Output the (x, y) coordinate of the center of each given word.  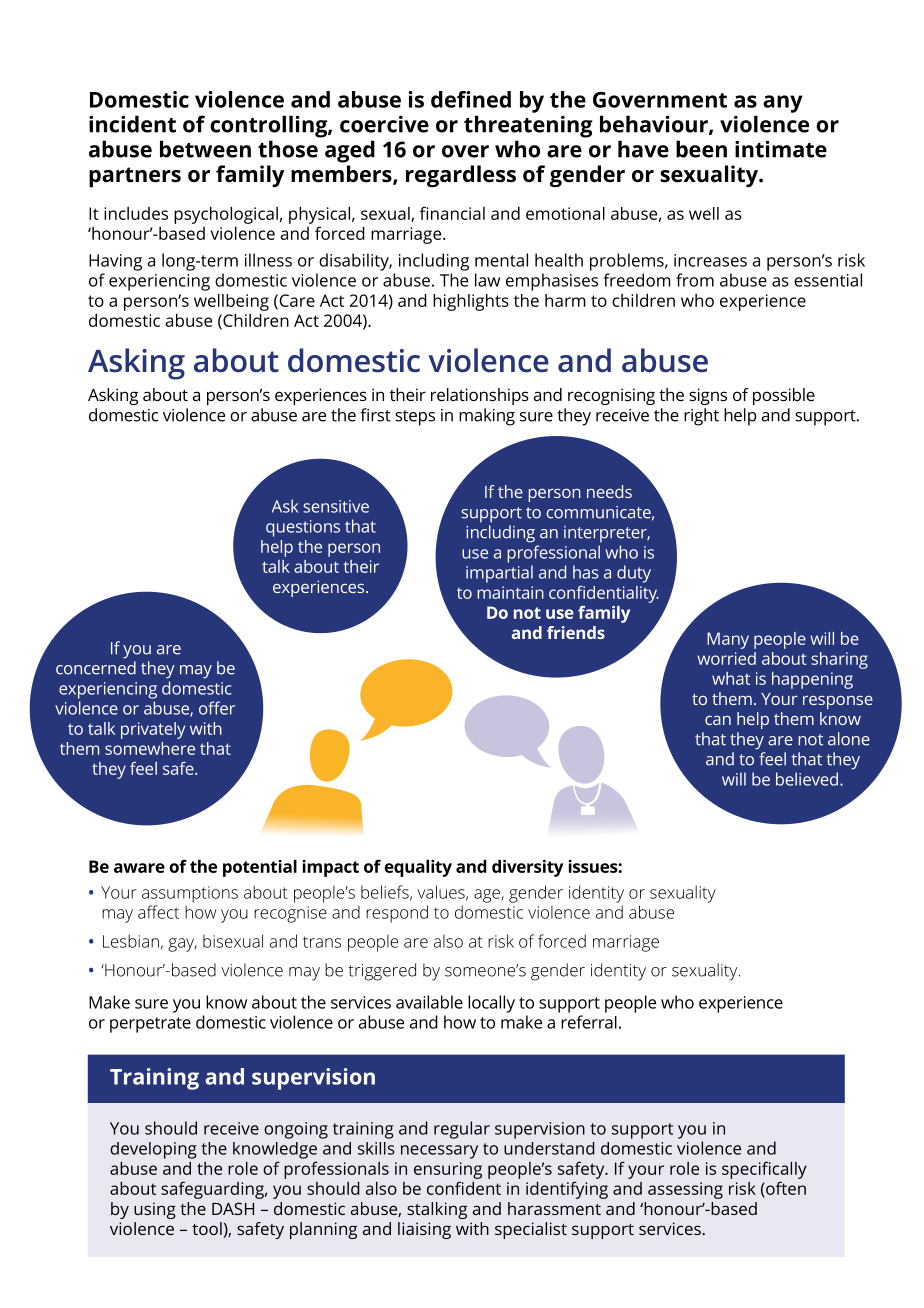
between (205, 149)
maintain (510, 592)
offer (217, 708)
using (155, 1210)
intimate (781, 149)
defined (471, 99)
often (785, 1188)
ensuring (448, 1170)
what (731, 678)
